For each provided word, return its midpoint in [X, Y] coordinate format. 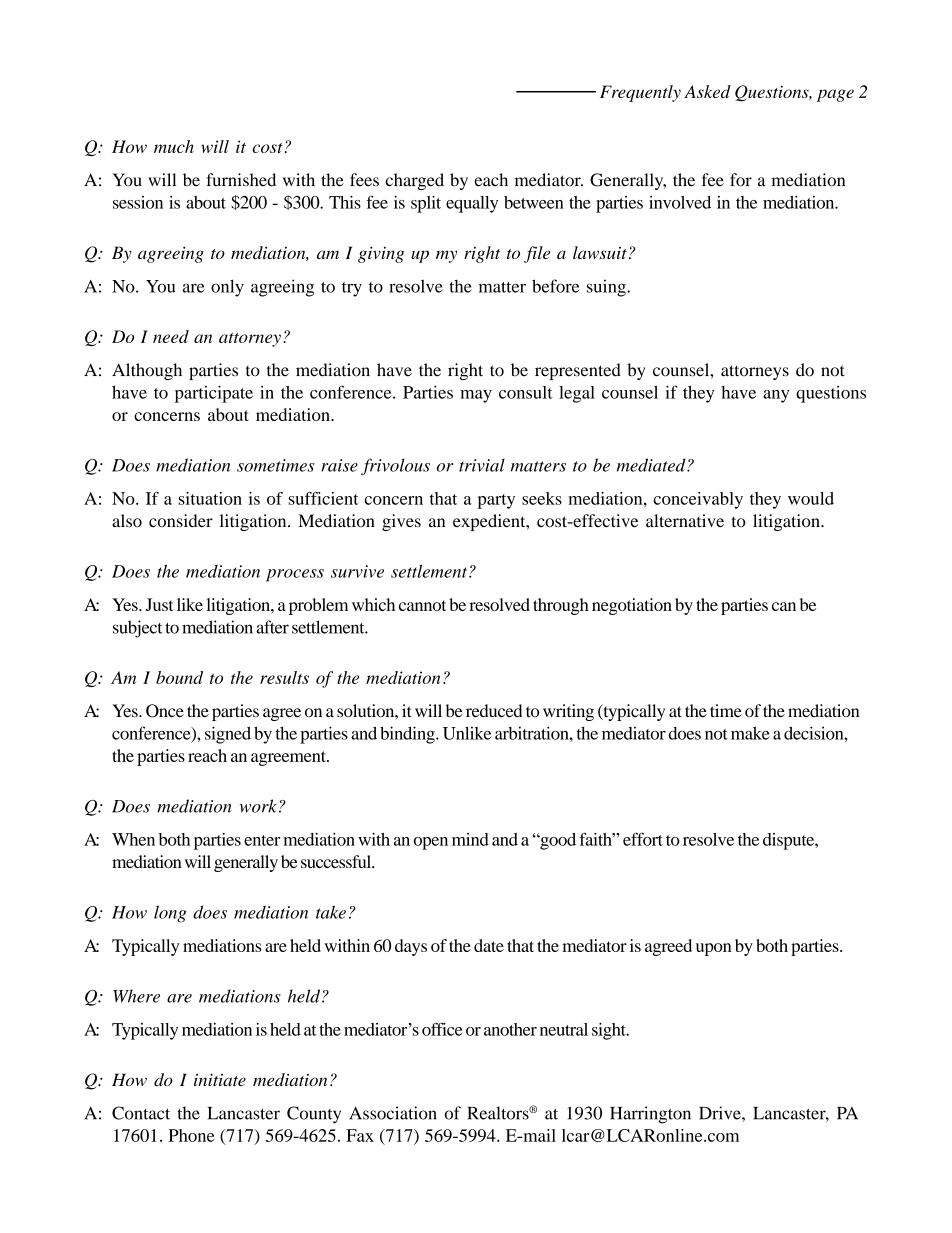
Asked [707, 91]
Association [393, 1113]
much [174, 146]
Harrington [650, 1115]
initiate [220, 1079]
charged [415, 181]
